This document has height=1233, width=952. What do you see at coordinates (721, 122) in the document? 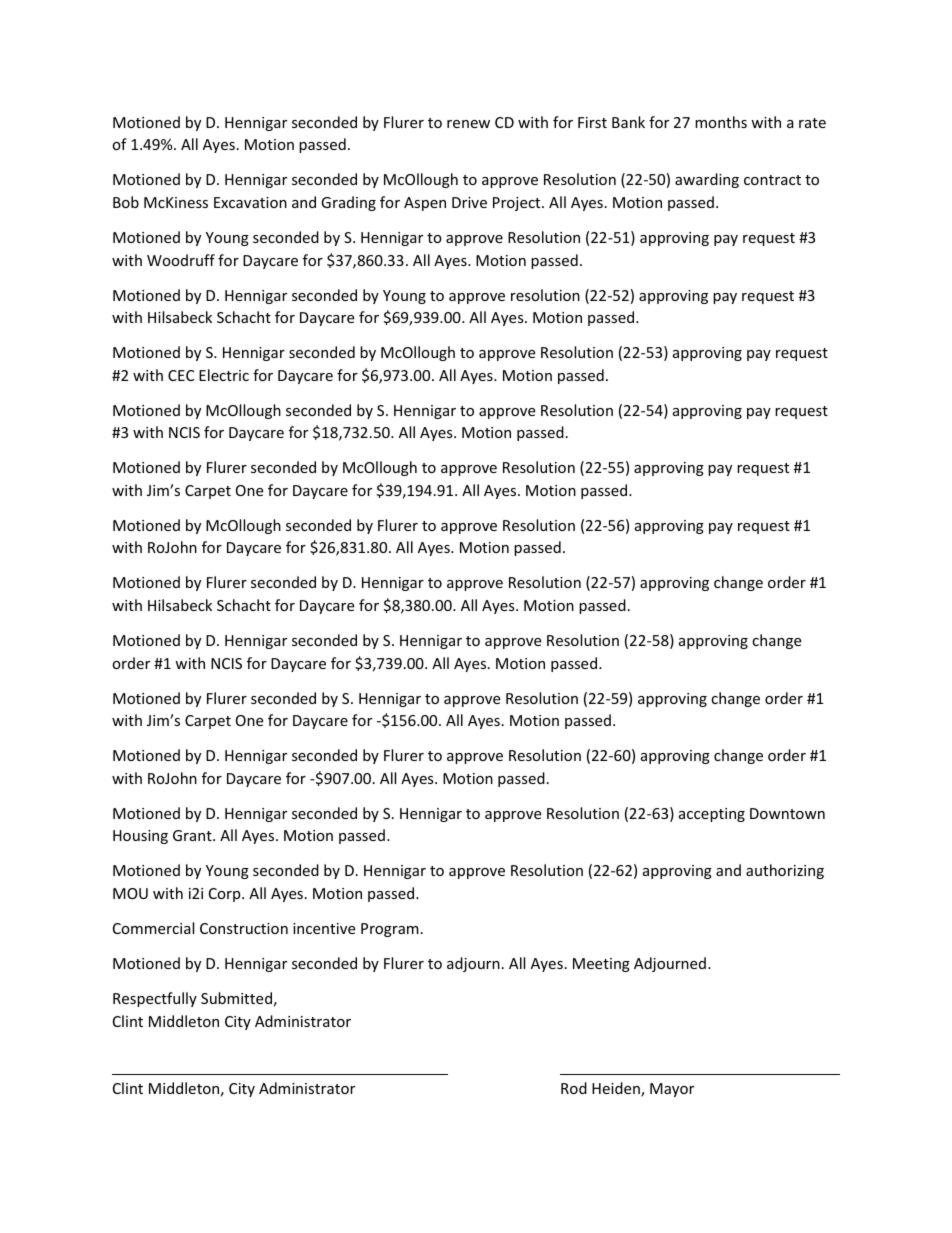
I see `months` at bounding box center [721, 122].
